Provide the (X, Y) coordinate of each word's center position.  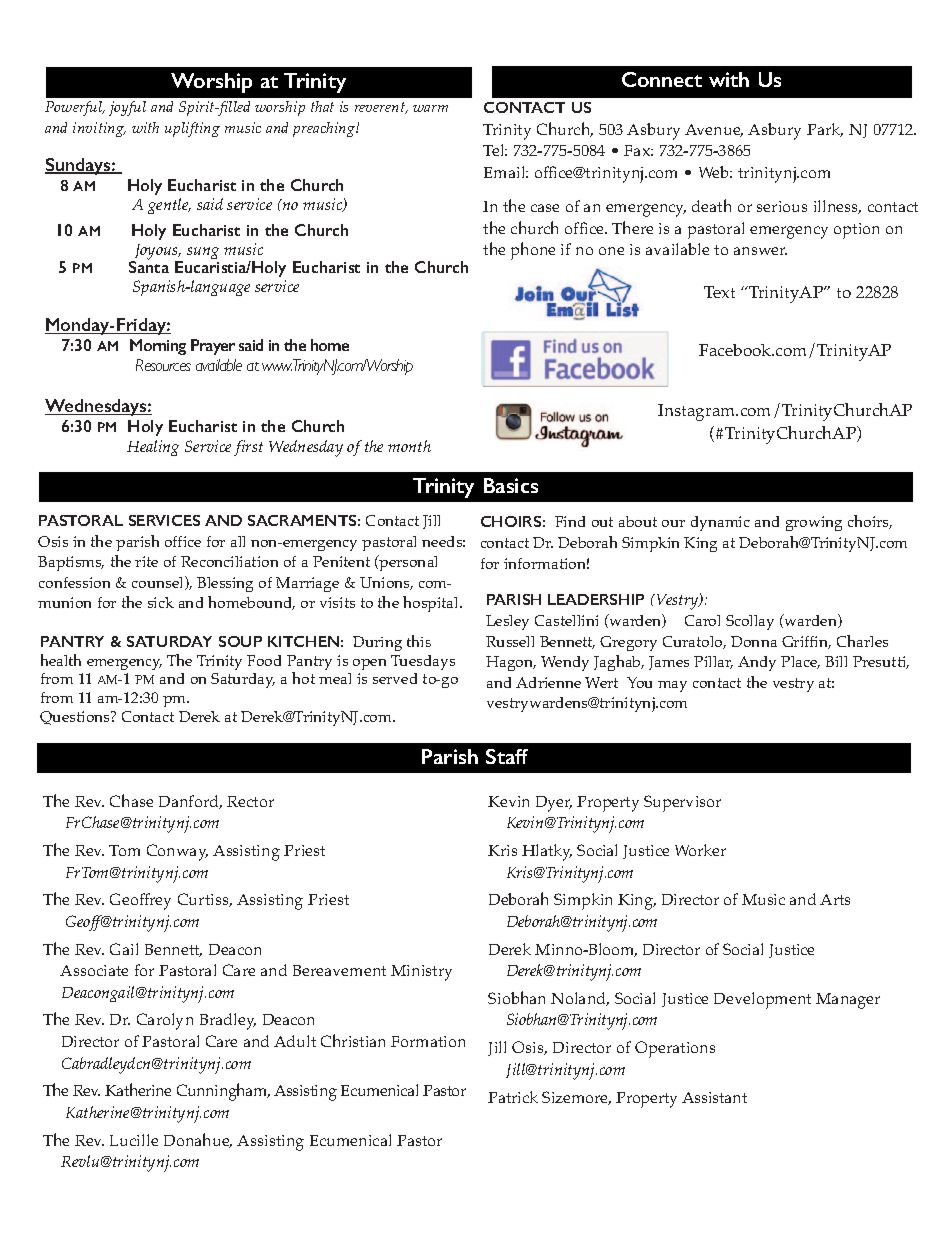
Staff (507, 756)
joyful (127, 108)
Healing (153, 448)
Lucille (134, 1140)
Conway (177, 852)
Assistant (714, 1097)
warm (430, 108)
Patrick (513, 1097)
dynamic (720, 523)
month (409, 446)
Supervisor (682, 803)
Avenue (714, 130)
